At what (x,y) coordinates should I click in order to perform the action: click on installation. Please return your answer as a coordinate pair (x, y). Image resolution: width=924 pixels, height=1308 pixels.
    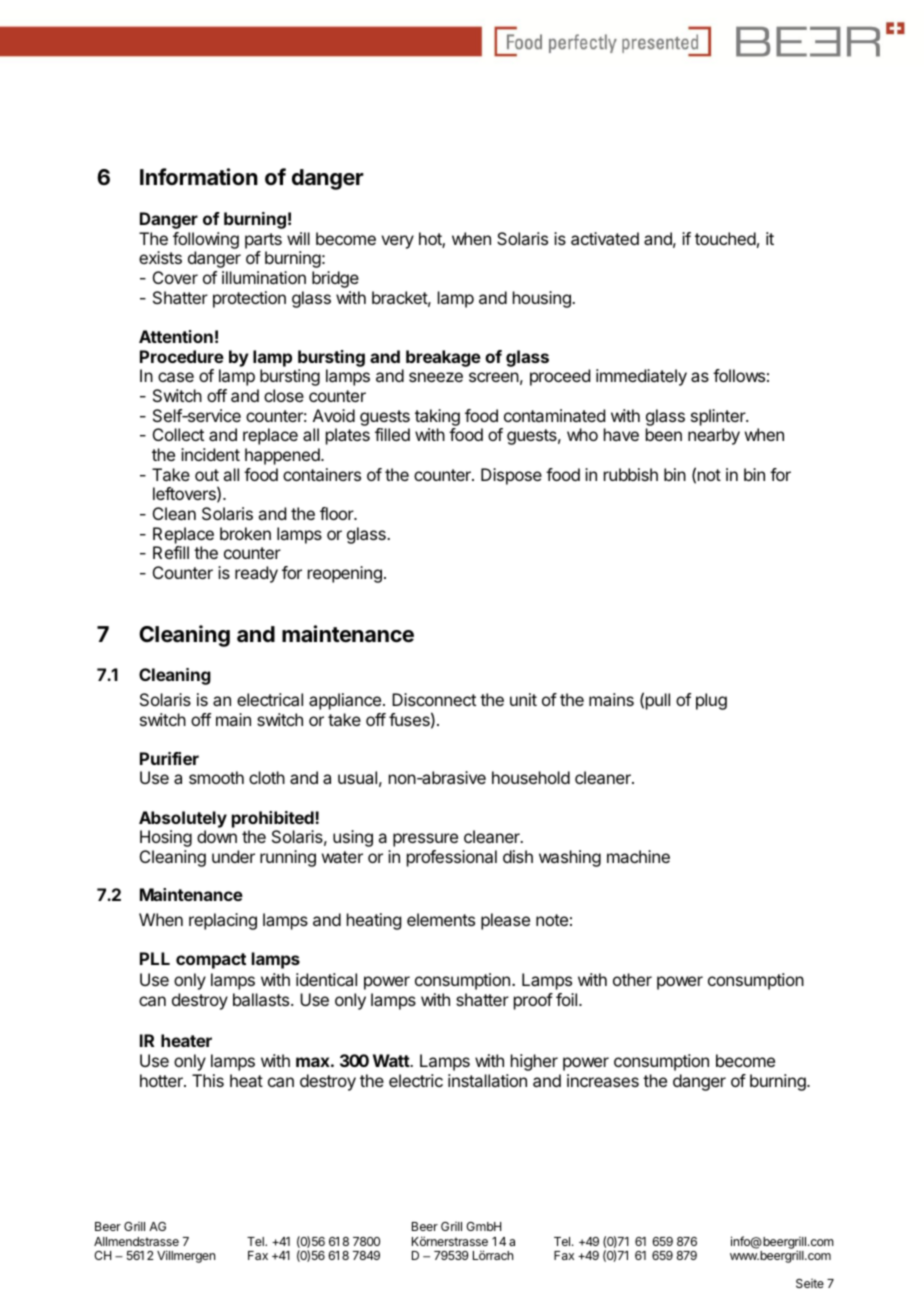
    Looking at the image, I should click on (487, 1080).
